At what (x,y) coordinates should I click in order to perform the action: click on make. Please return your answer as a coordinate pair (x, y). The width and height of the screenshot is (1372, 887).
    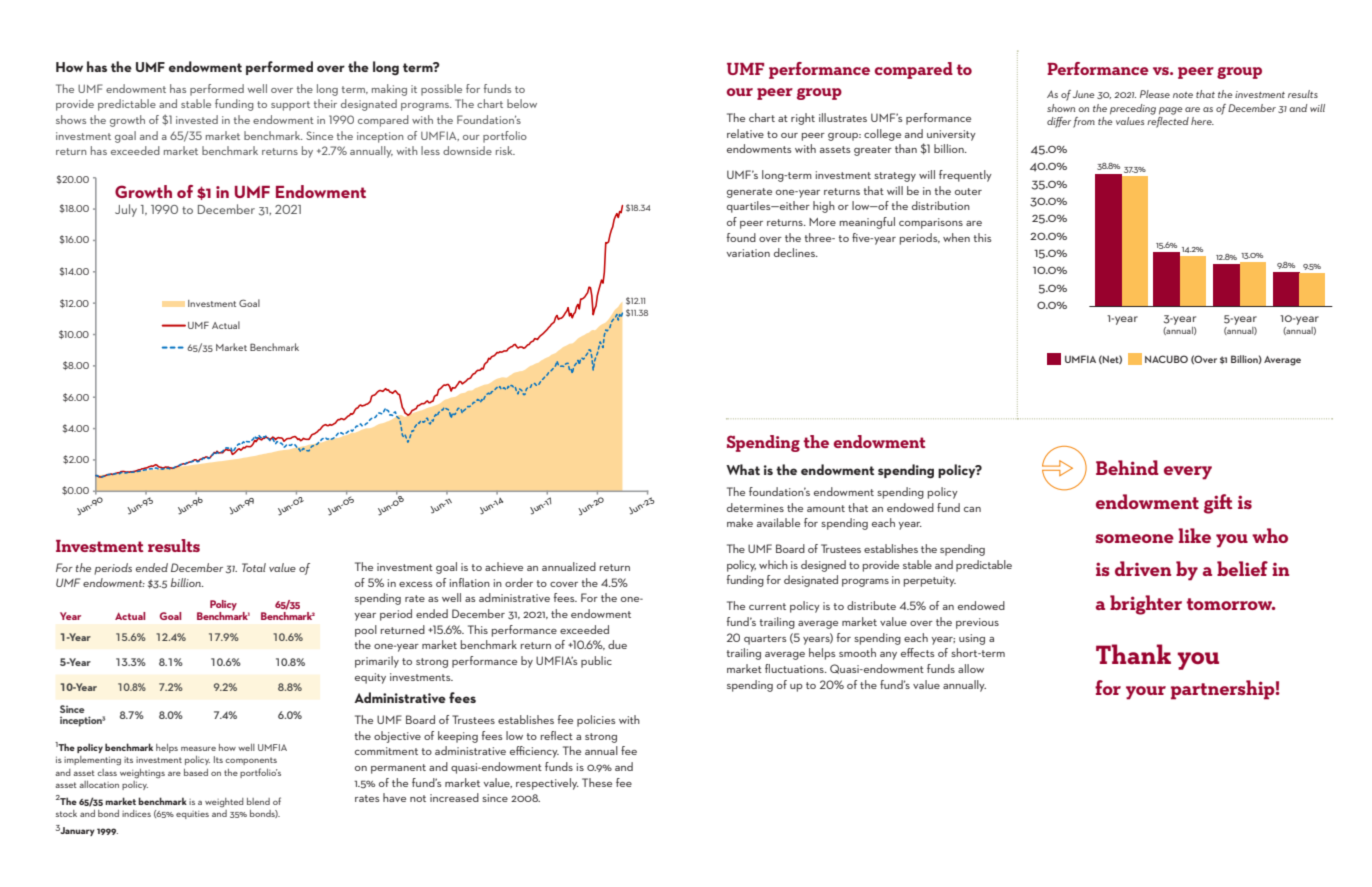
    Looking at the image, I should click on (740, 522).
